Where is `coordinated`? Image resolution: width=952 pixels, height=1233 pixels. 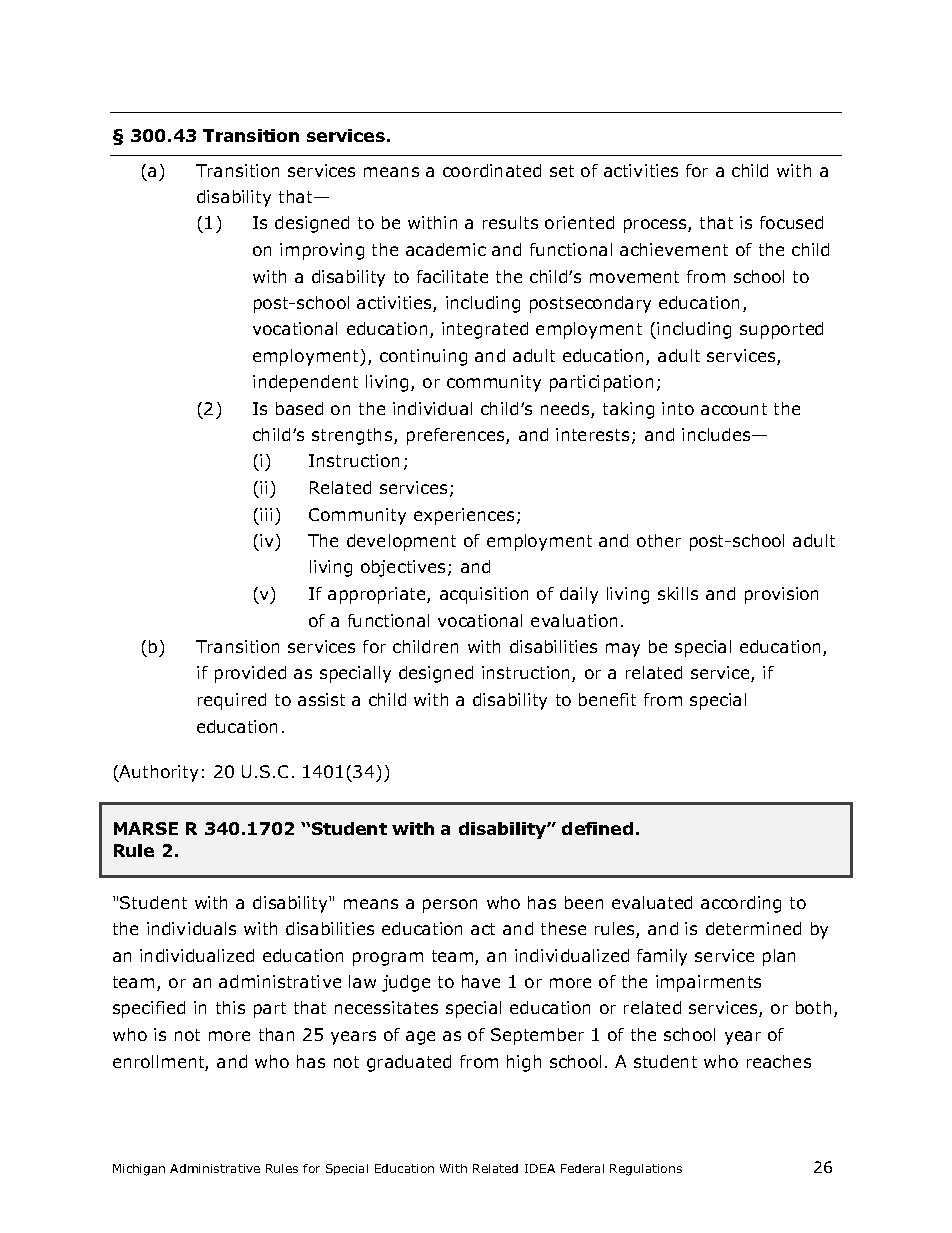 coordinated is located at coordinates (492, 170).
